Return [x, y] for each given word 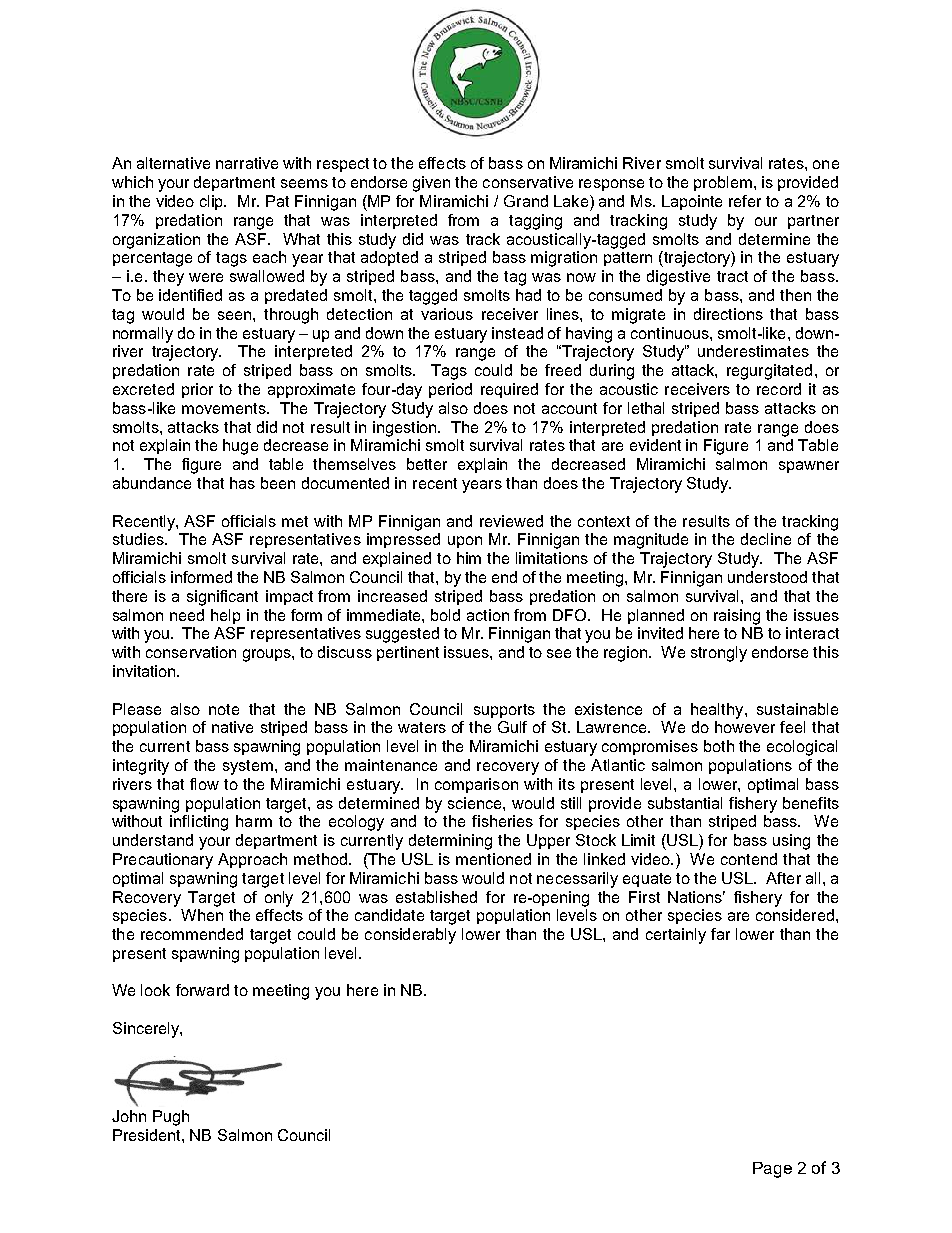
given [431, 184]
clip [213, 202]
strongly [719, 654]
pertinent [408, 653]
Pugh [171, 1118]
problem [723, 183]
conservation [191, 652]
